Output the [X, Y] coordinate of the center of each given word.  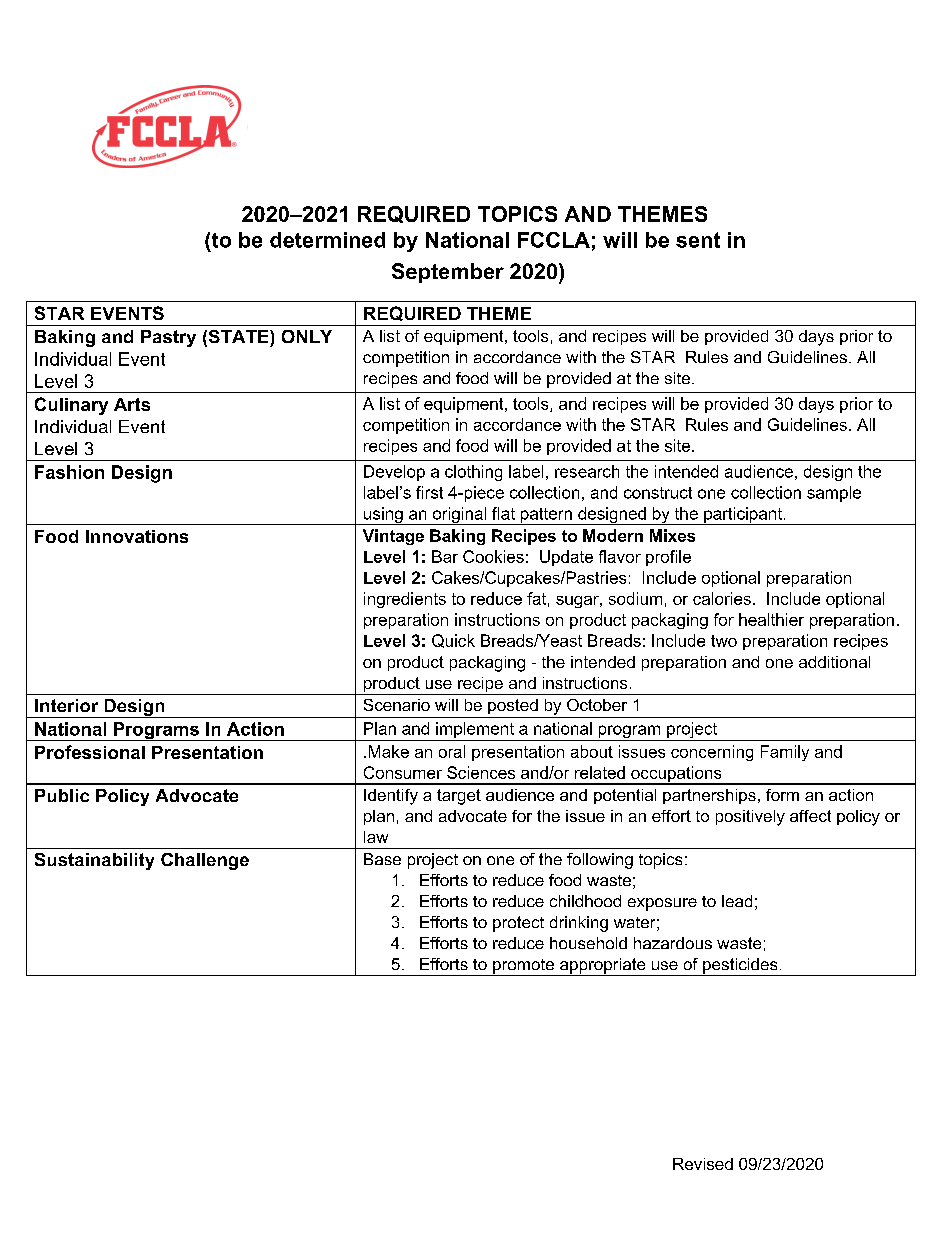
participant [743, 516]
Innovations [137, 536]
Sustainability [94, 861]
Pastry [168, 338]
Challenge [205, 861]
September [448, 273]
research [587, 471]
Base [382, 859]
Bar [445, 556]
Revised [703, 1164]
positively [750, 818]
